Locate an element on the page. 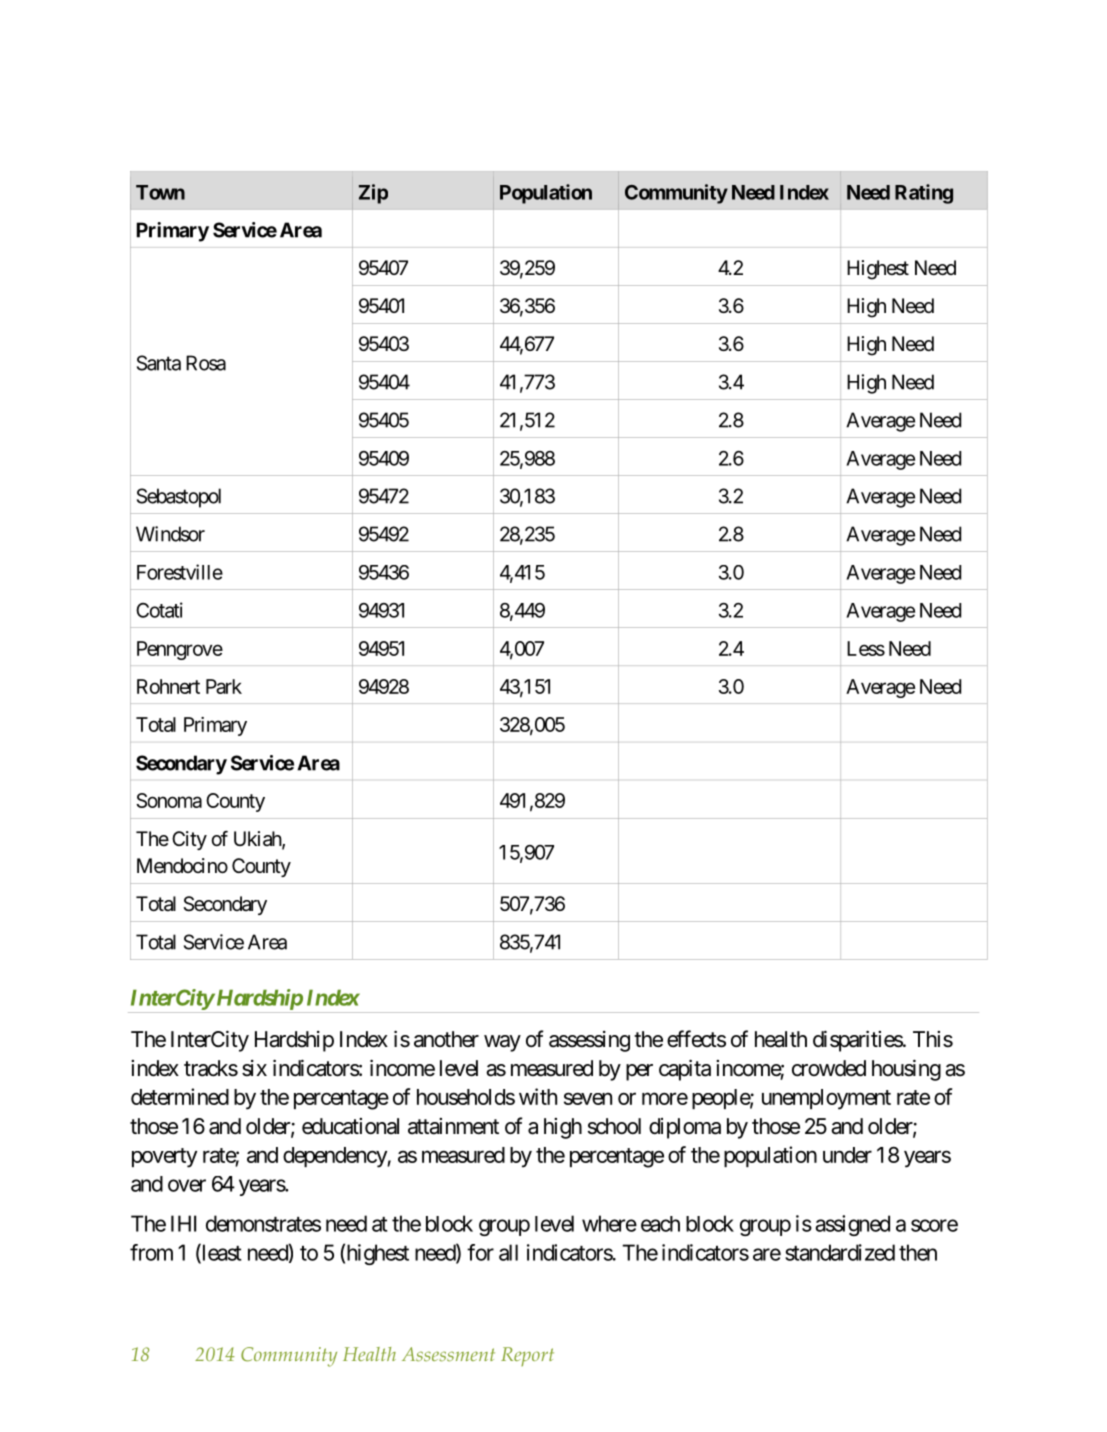  Zip is located at coordinates (373, 194).
